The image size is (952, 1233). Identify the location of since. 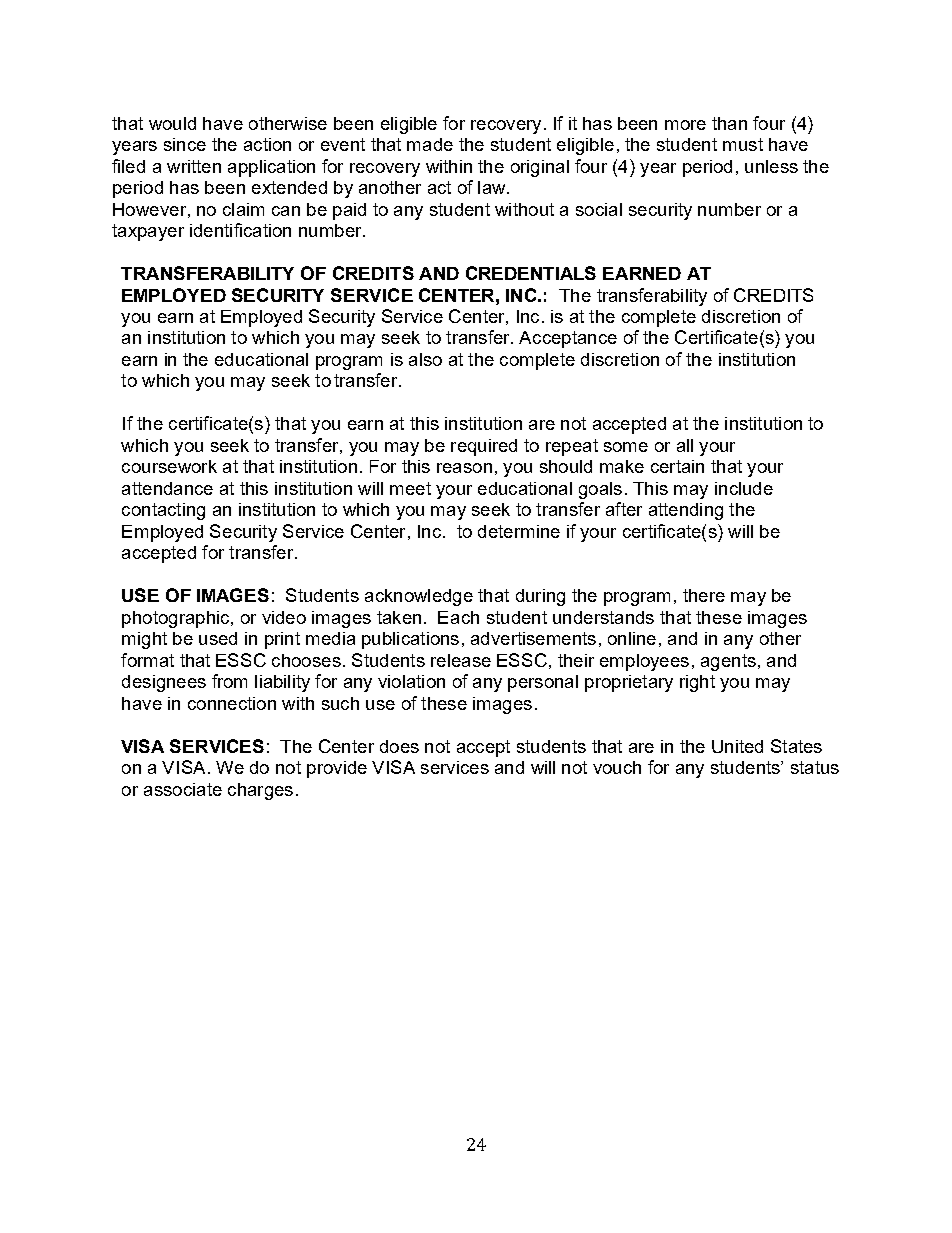
(185, 144).
